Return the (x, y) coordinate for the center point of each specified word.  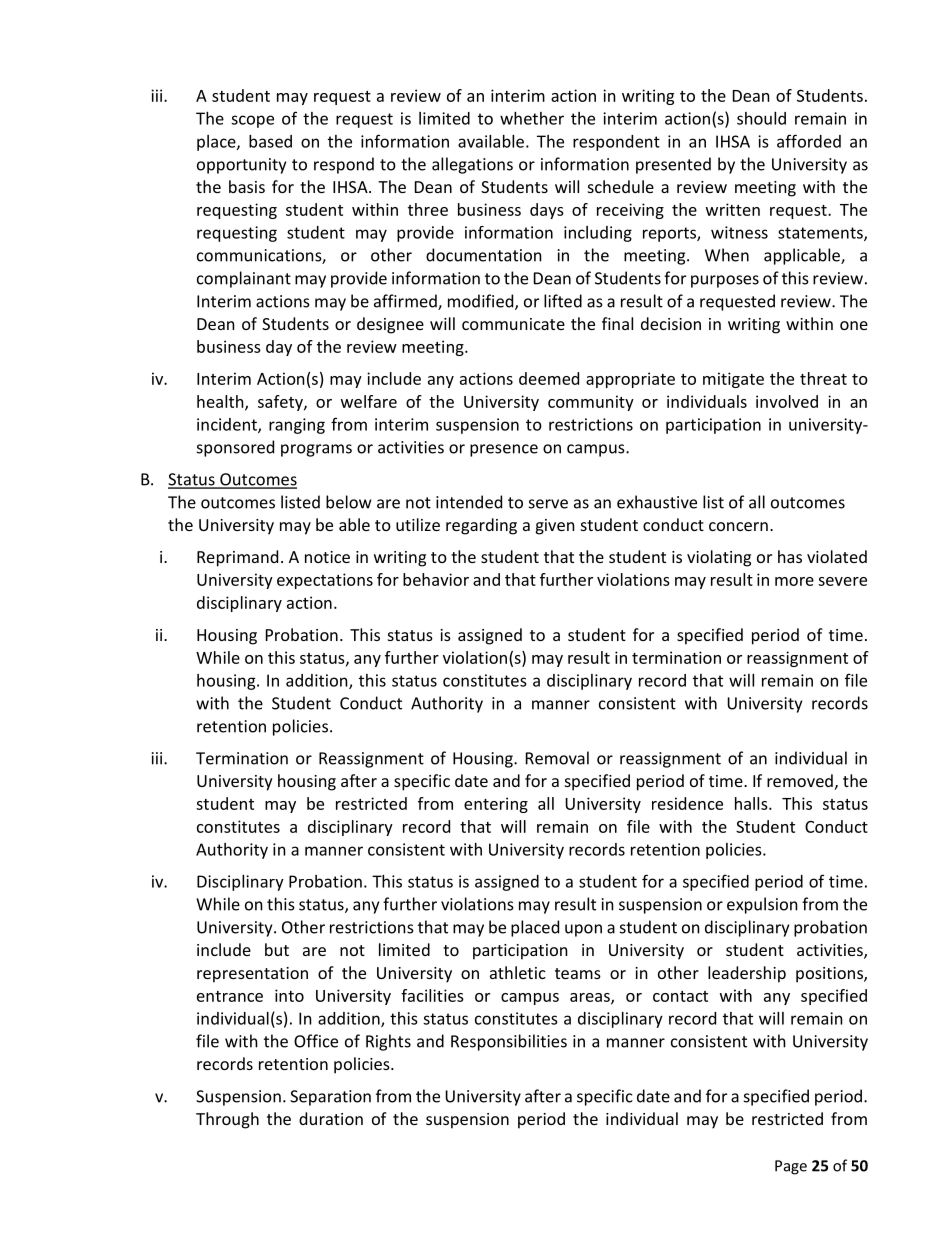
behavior (436, 579)
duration (331, 1118)
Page (791, 1167)
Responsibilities (509, 1042)
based (270, 141)
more (794, 581)
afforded (809, 141)
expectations (325, 581)
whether (532, 118)
